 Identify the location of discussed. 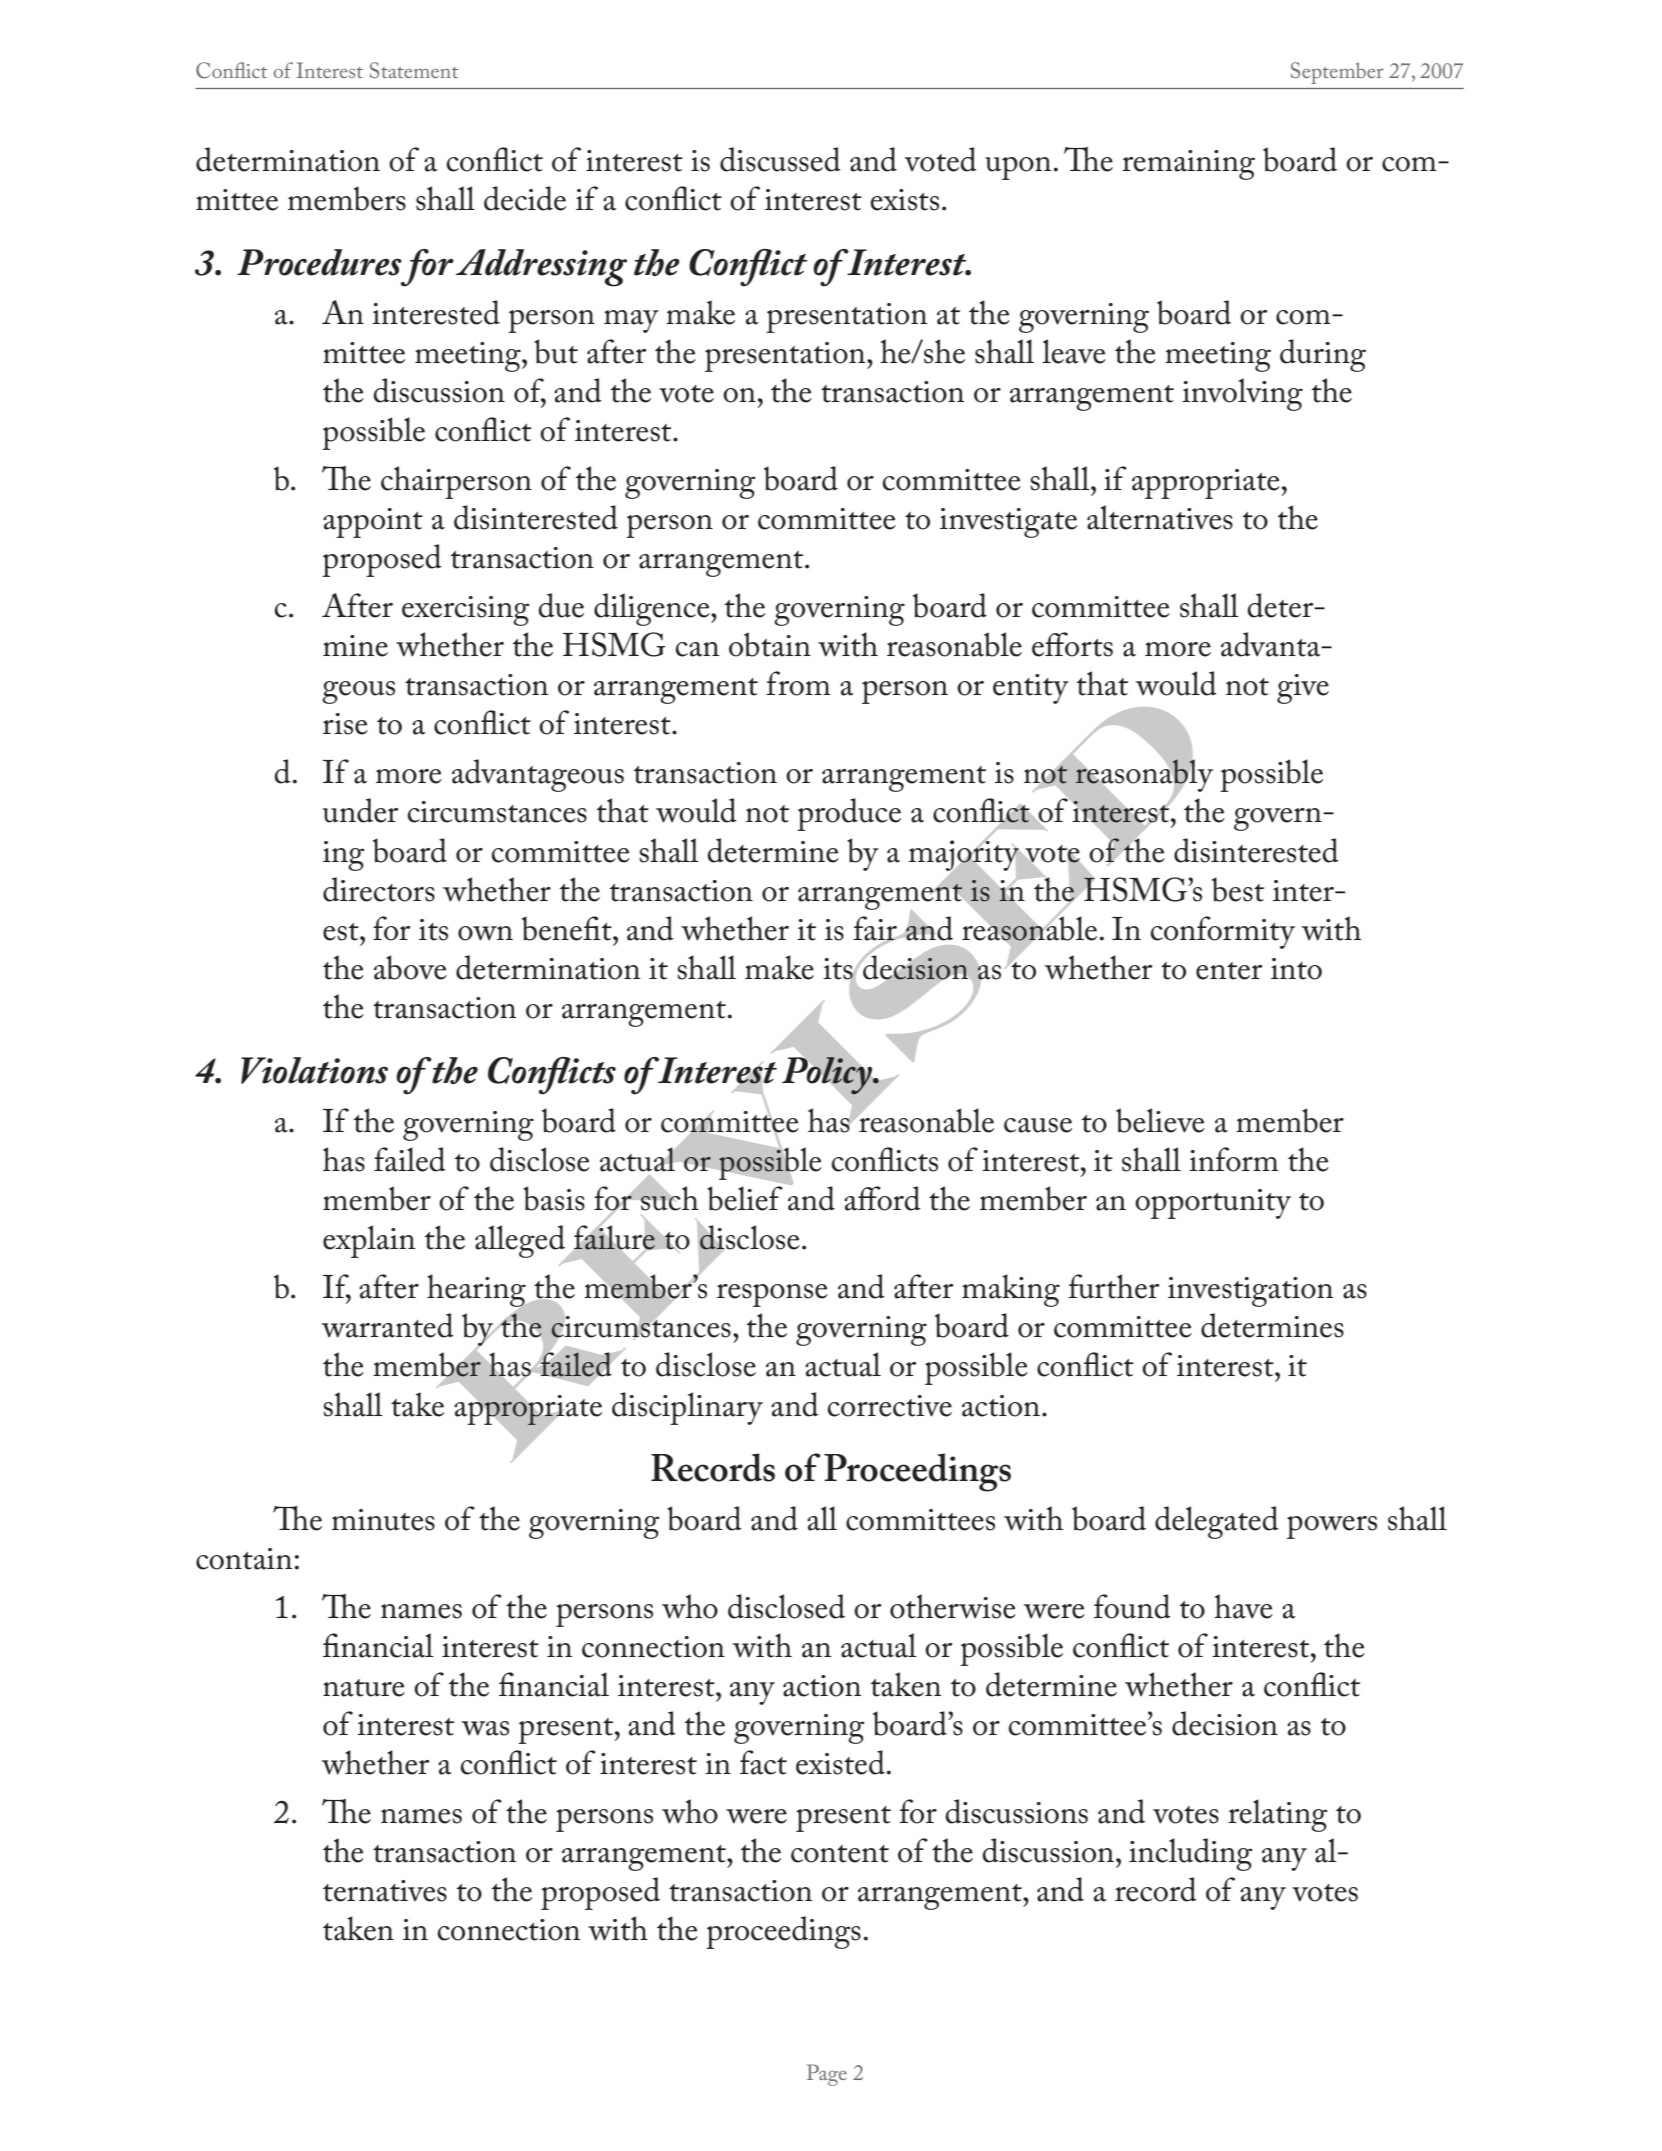
(780, 159).
